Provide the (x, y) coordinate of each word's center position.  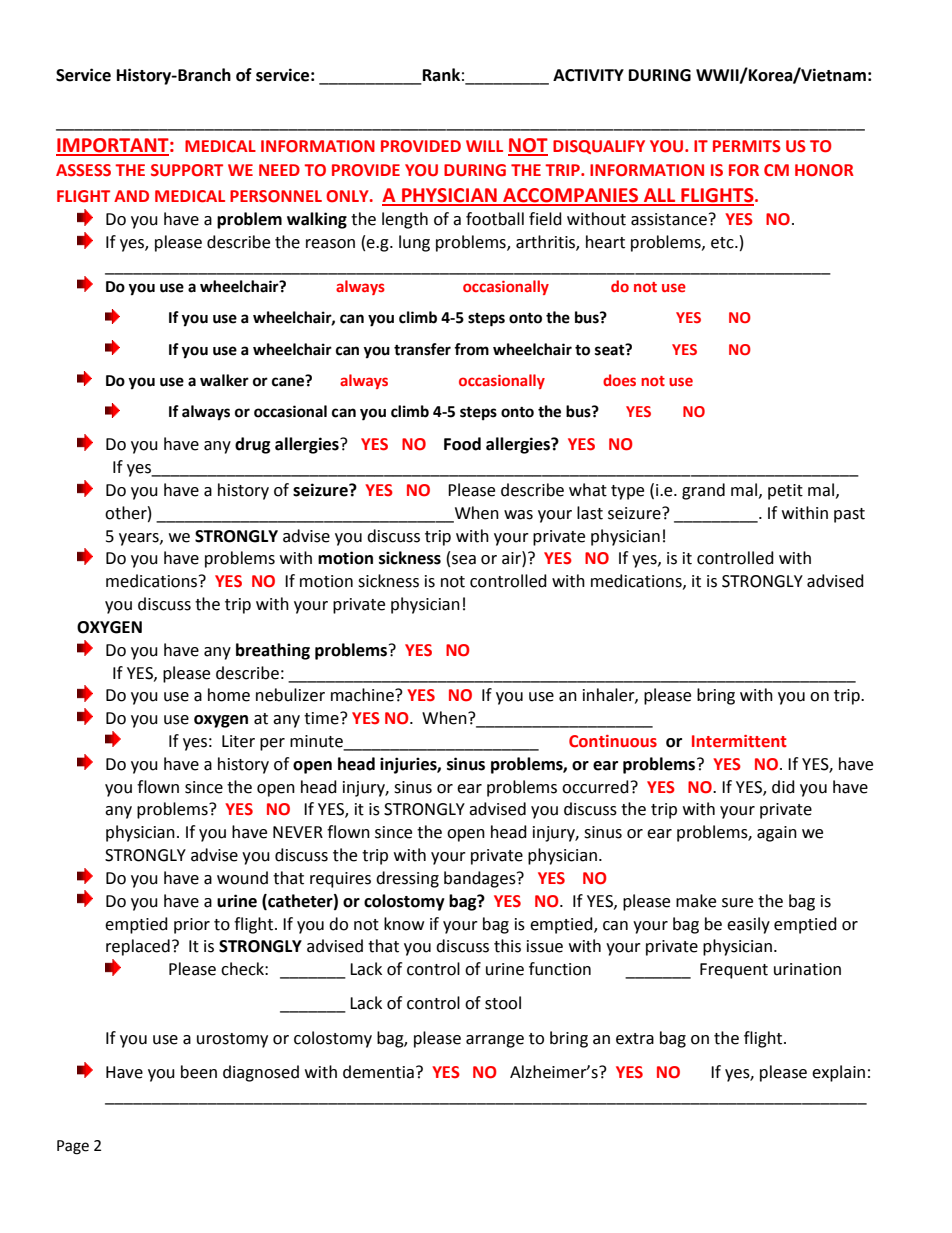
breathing (273, 651)
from (471, 349)
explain (838, 1073)
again (777, 834)
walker (224, 380)
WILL (484, 146)
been (199, 1072)
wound (242, 878)
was (518, 515)
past (849, 515)
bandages (481, 879)
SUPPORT (187, 170)
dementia (378, 1072)
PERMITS (747, 146)
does (619, 380)
